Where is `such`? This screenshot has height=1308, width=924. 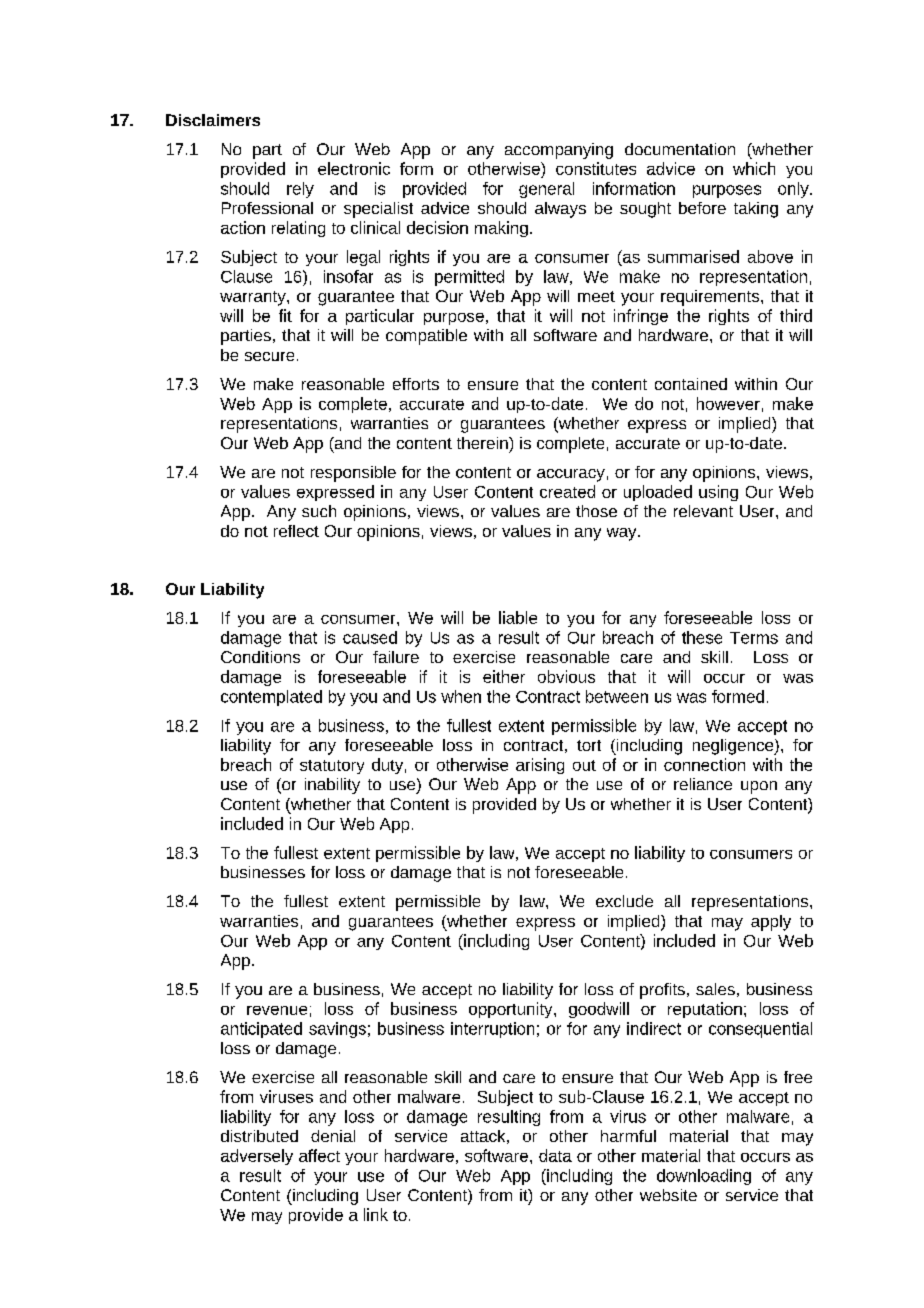
such is located at coordinates (319, 511).
